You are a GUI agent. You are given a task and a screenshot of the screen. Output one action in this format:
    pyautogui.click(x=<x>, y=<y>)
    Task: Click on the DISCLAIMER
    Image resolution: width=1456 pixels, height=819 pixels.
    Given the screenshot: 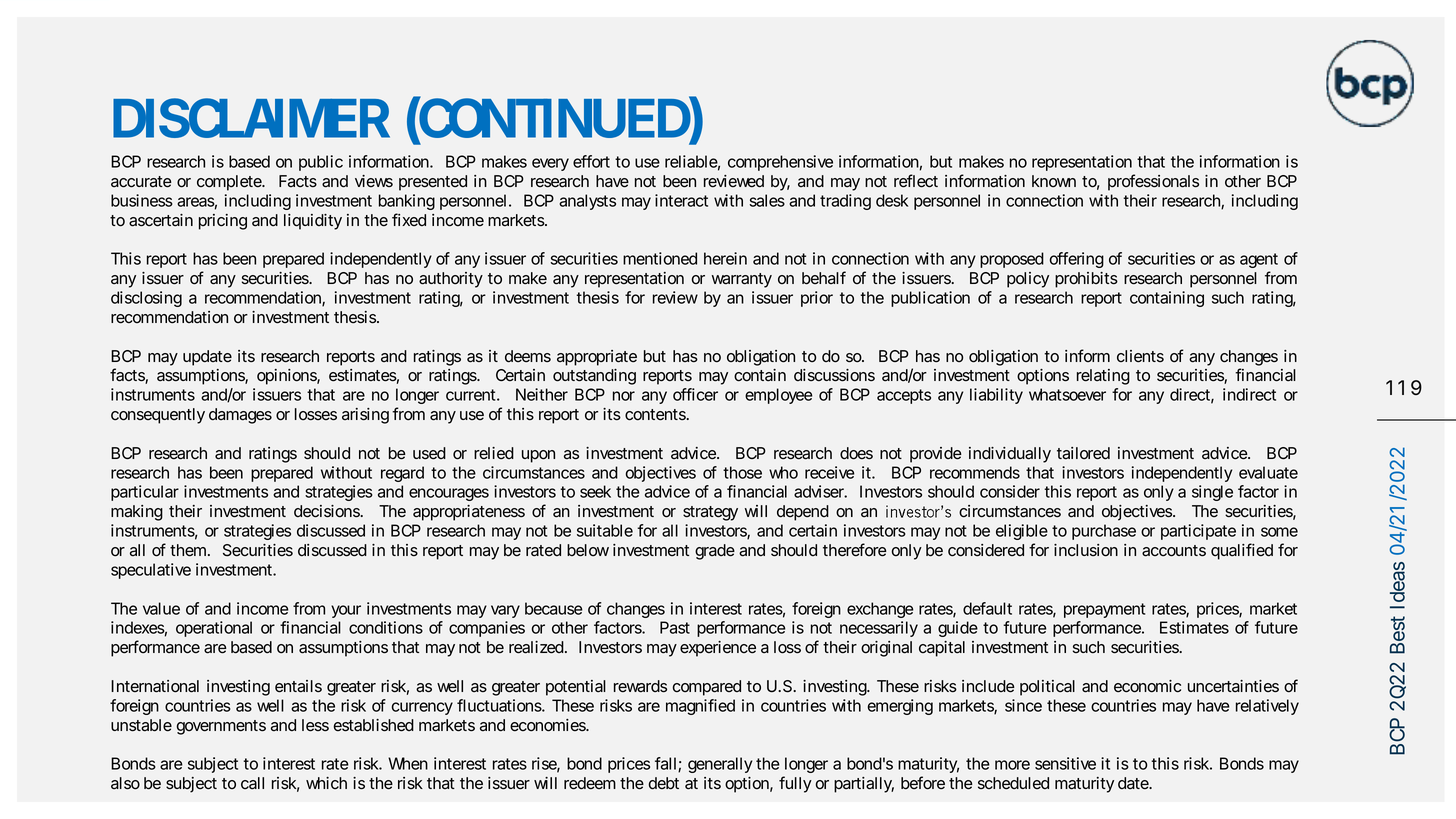 What is the action you would take?
    pyautogui.click(x=251, y=118)
